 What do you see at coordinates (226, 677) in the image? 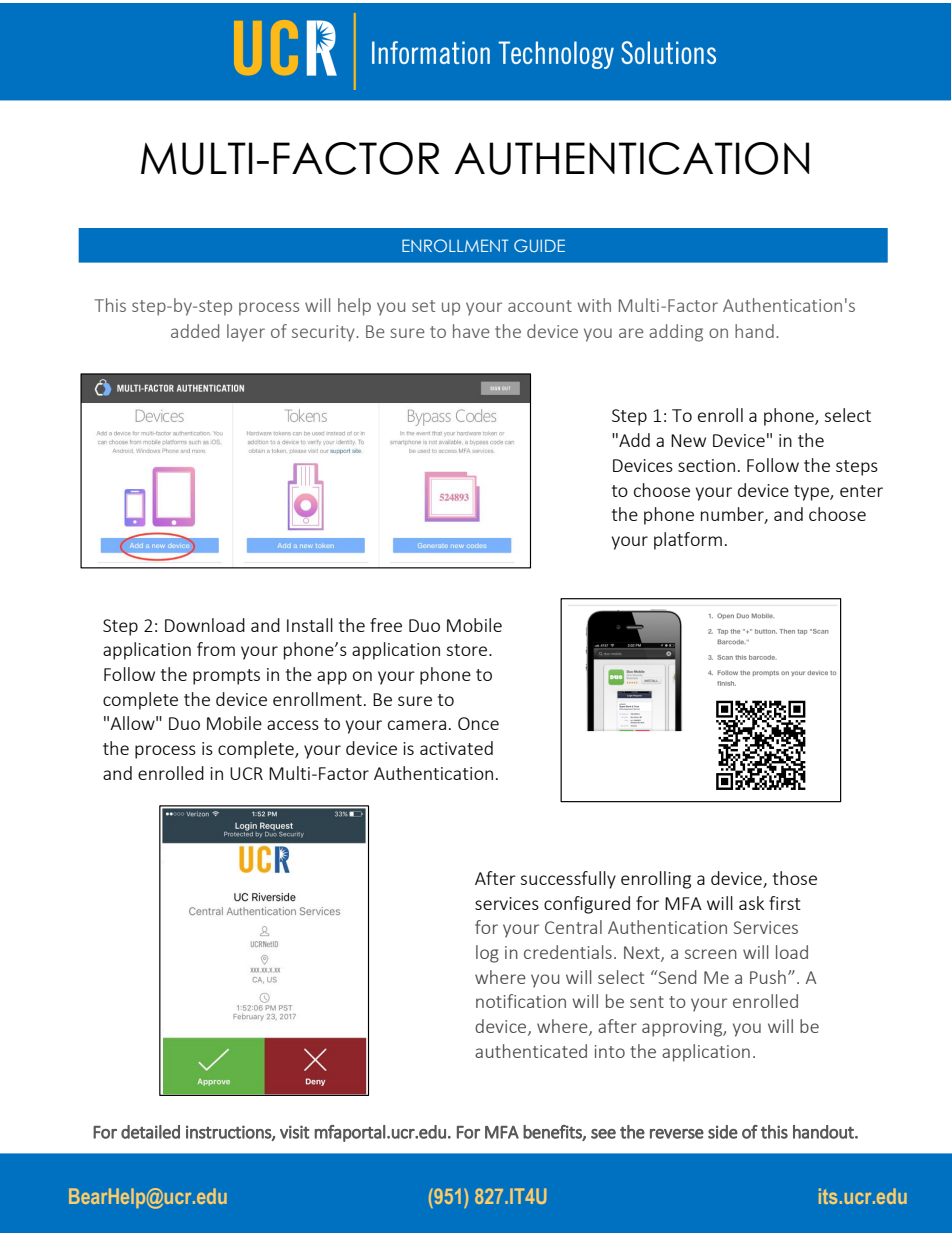
I see `prompts` at bounding box center [226, 677].
